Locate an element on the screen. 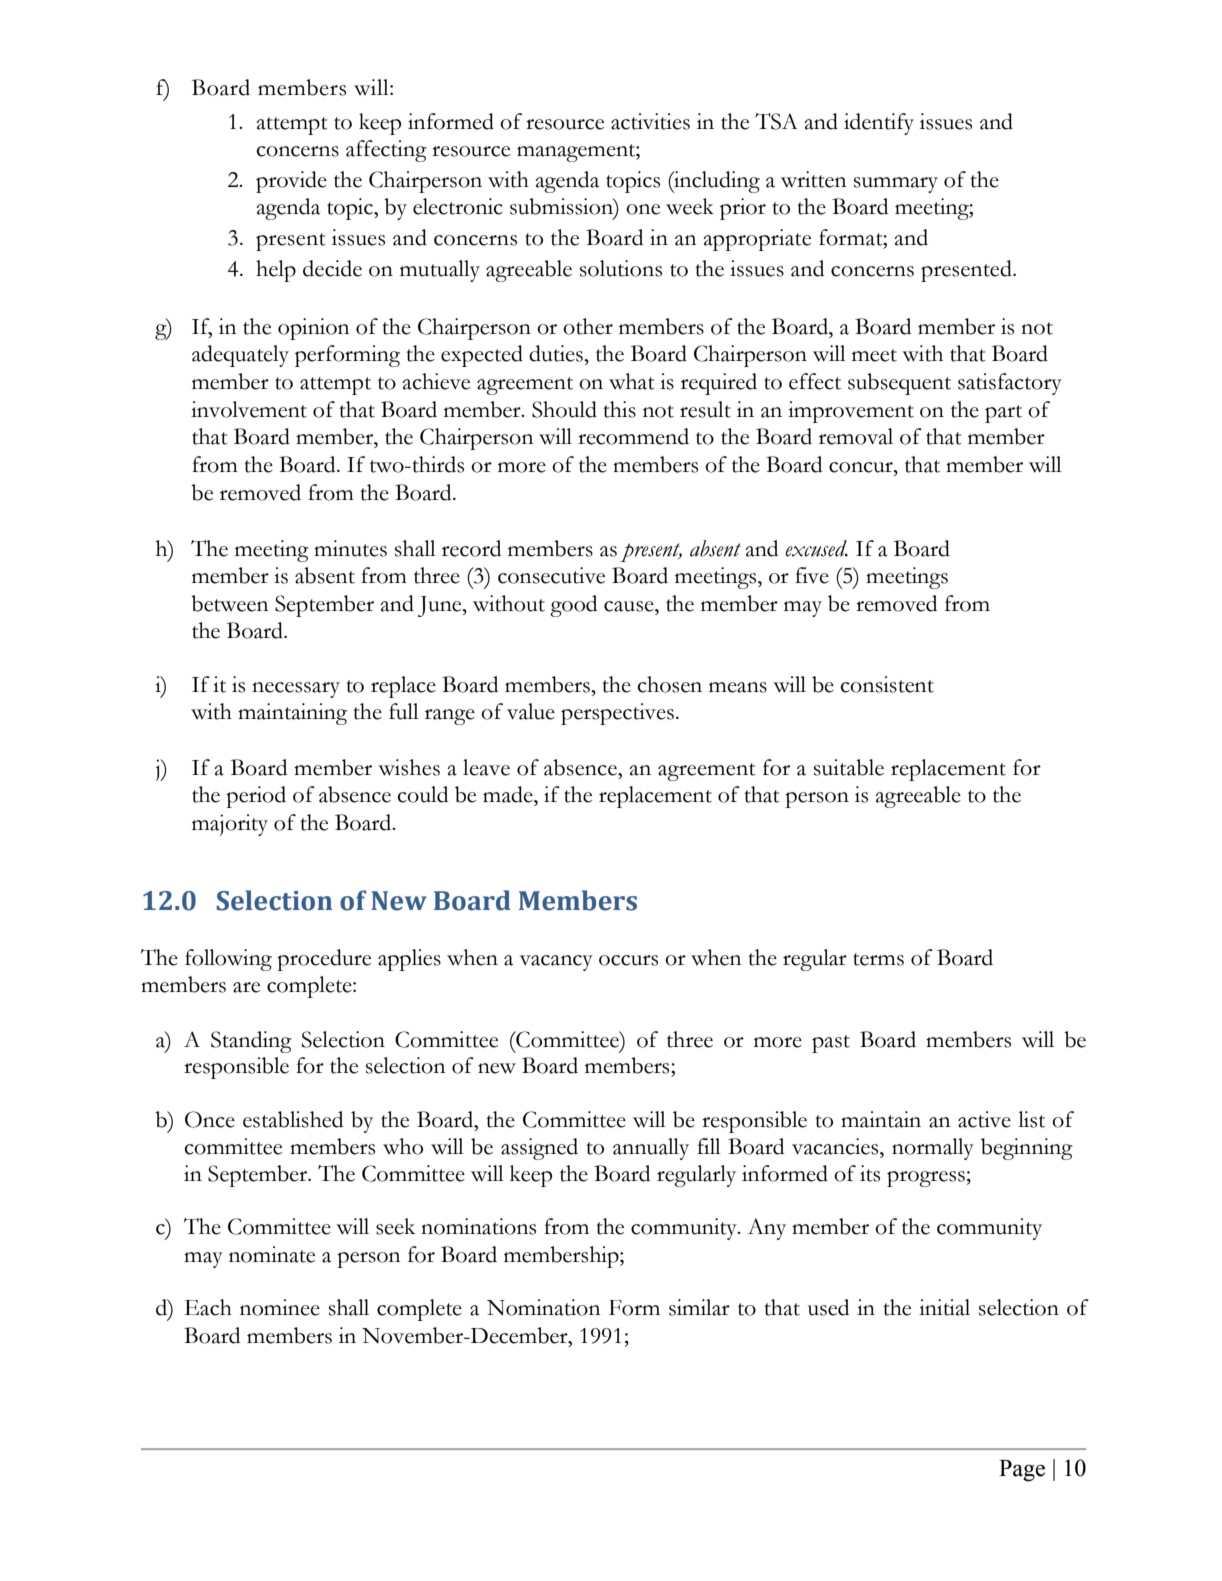 The width and height of the screenshot is (1222, 1581). provide is located at coordinates (291, 182).
